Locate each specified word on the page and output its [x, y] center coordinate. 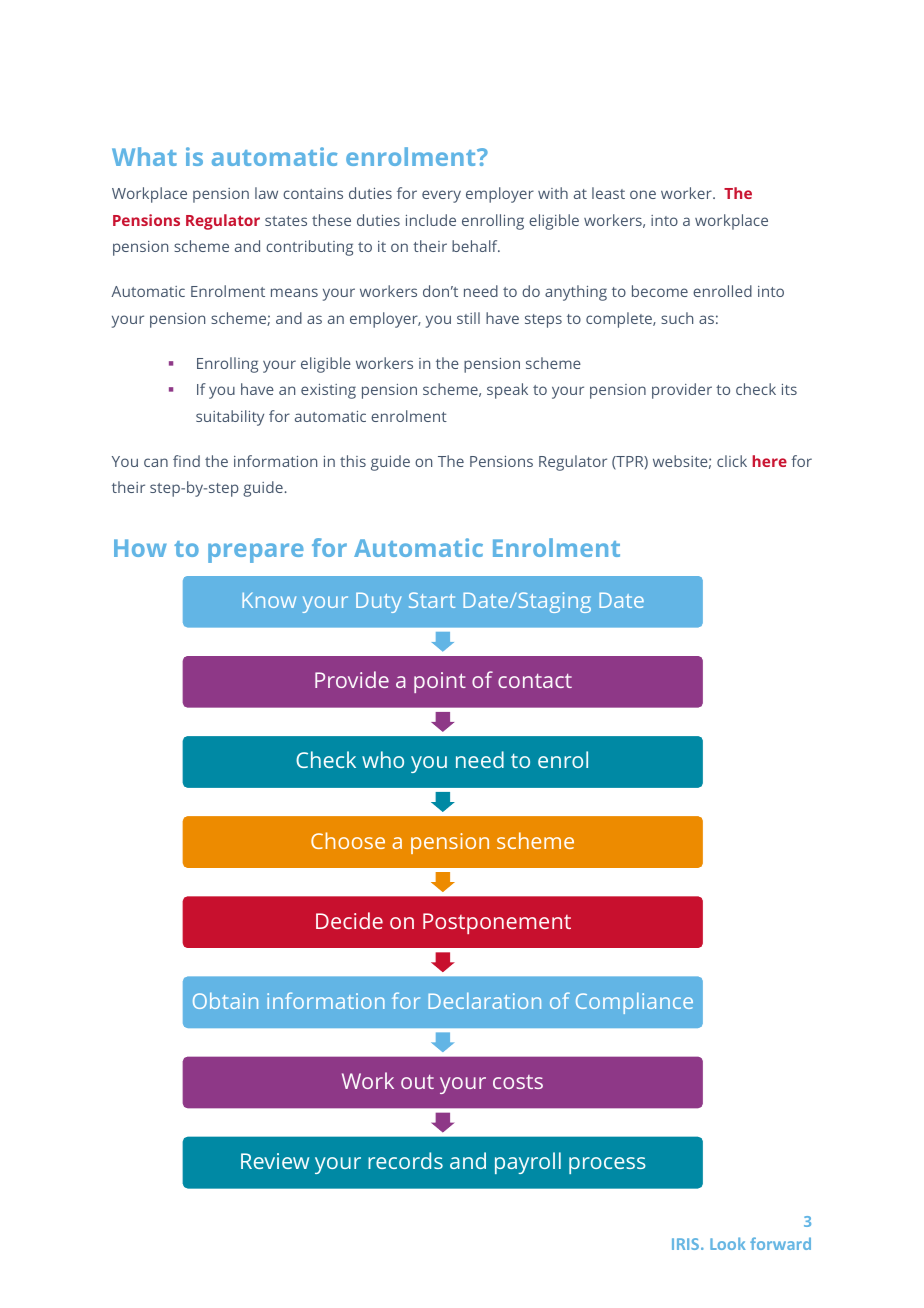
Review [275, 1161]
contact [535, 681]
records [405, 1160]
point [440, 682]
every [441, 196]
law [266, 193]
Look [728, 1243]
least [608, 193]
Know [269, 600]
